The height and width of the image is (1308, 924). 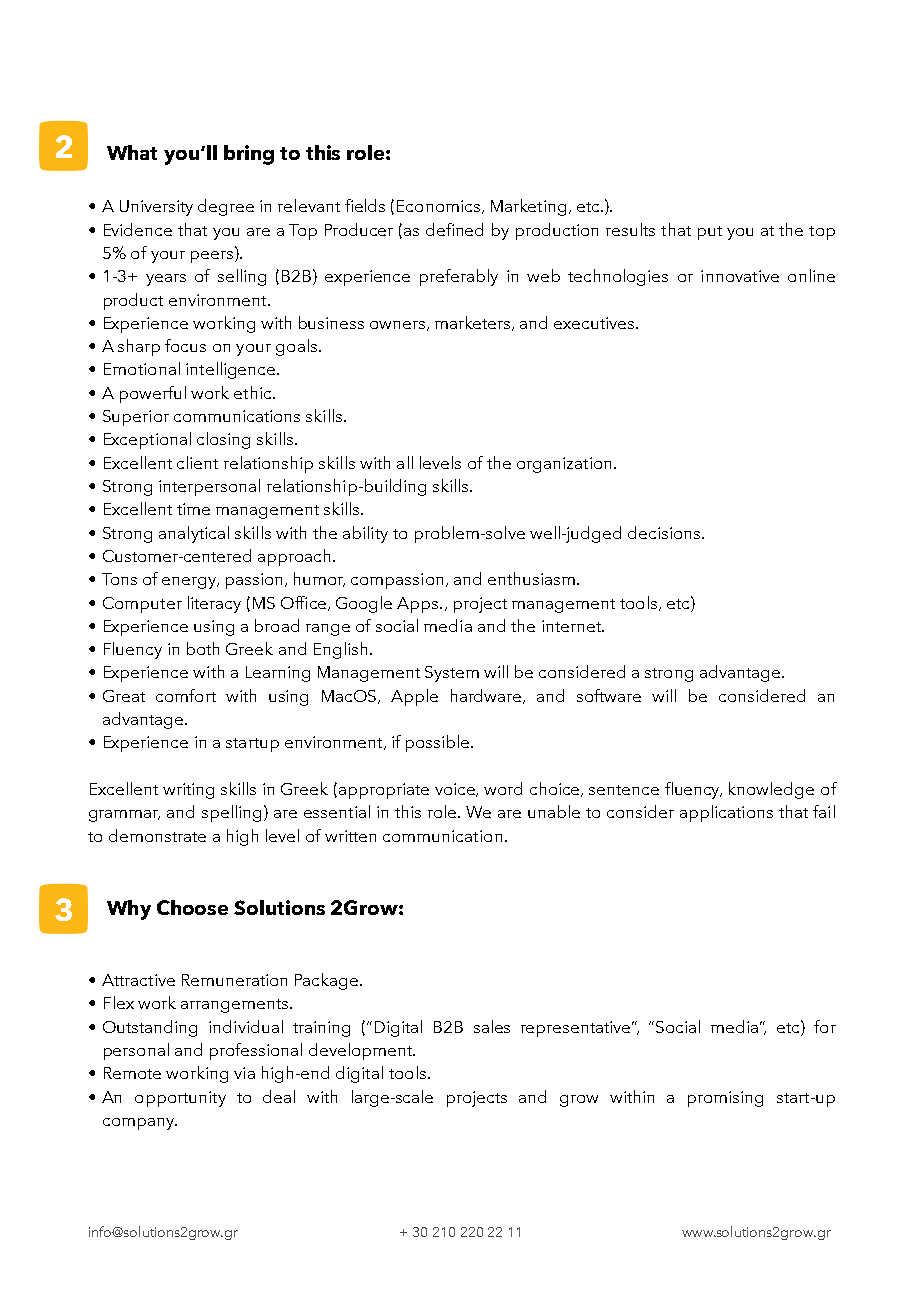 What do you see at coordinates (438, 206) in the image?
I see `Economics` at bounding box center [438, 206].
